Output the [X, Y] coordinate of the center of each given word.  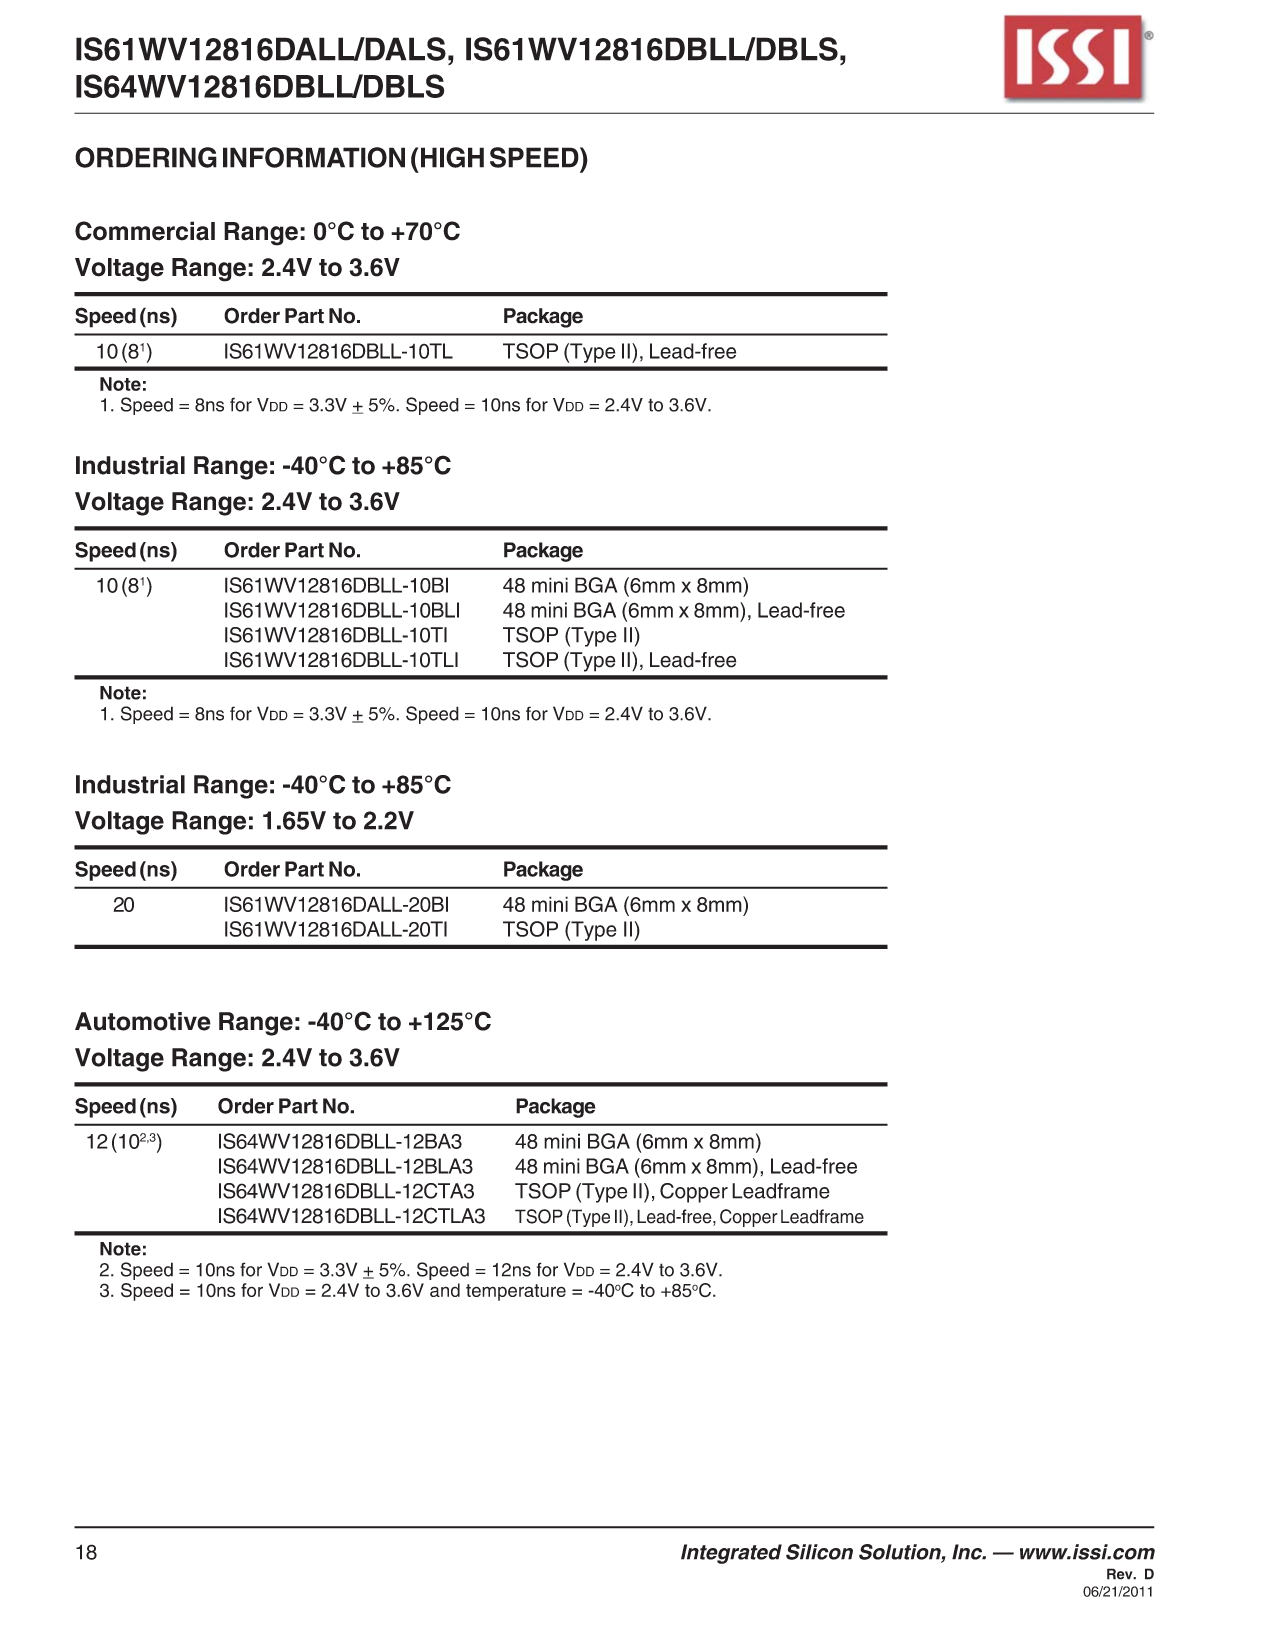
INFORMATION [314, 157]
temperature [516, 1292]
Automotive [143, 1021]
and [445, 1290]
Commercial [145, 231]
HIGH [452, 157]
